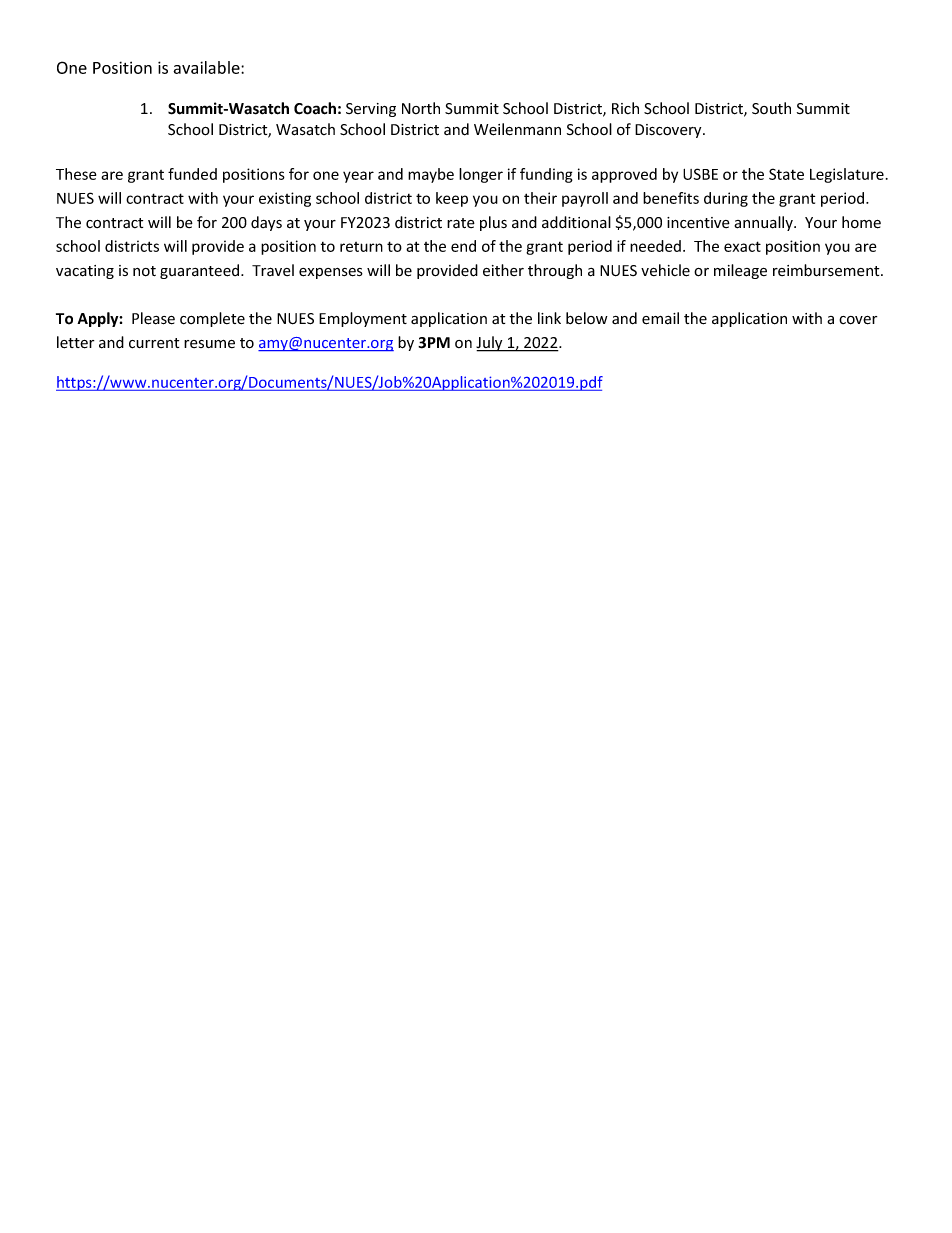 The width and height of the page is (952, 1233). I want to click on current, so click(154, 343).
